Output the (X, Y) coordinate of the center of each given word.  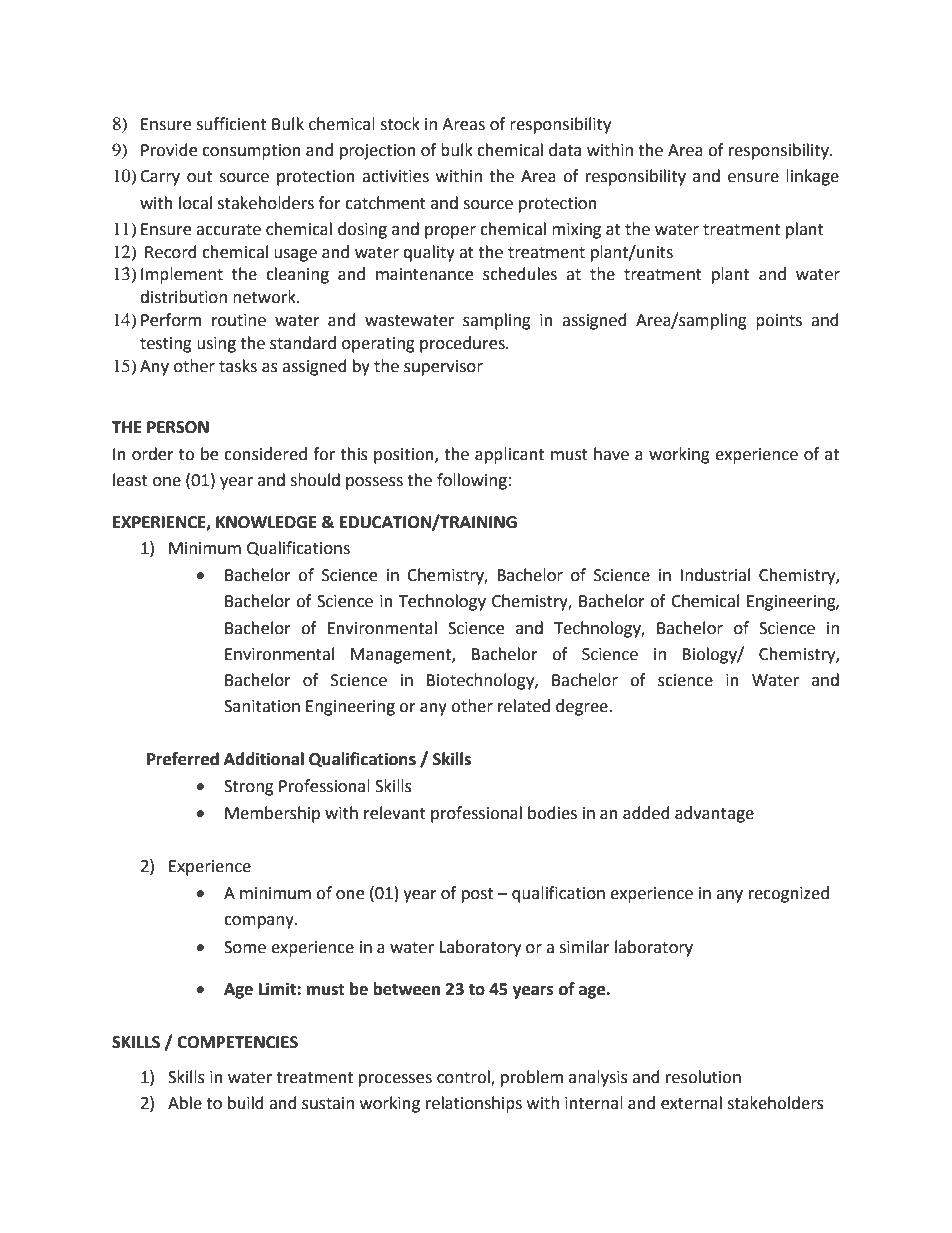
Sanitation (262, 706)
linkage (812, 177)
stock (400, 124)
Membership (272, 814)
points (779, 322)
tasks (238, 366)
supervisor (443, 368)
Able (185, 1103)
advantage (714, 814)
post (477, 895)
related (524, 706)
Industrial (715, 575)
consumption (251, 152)
